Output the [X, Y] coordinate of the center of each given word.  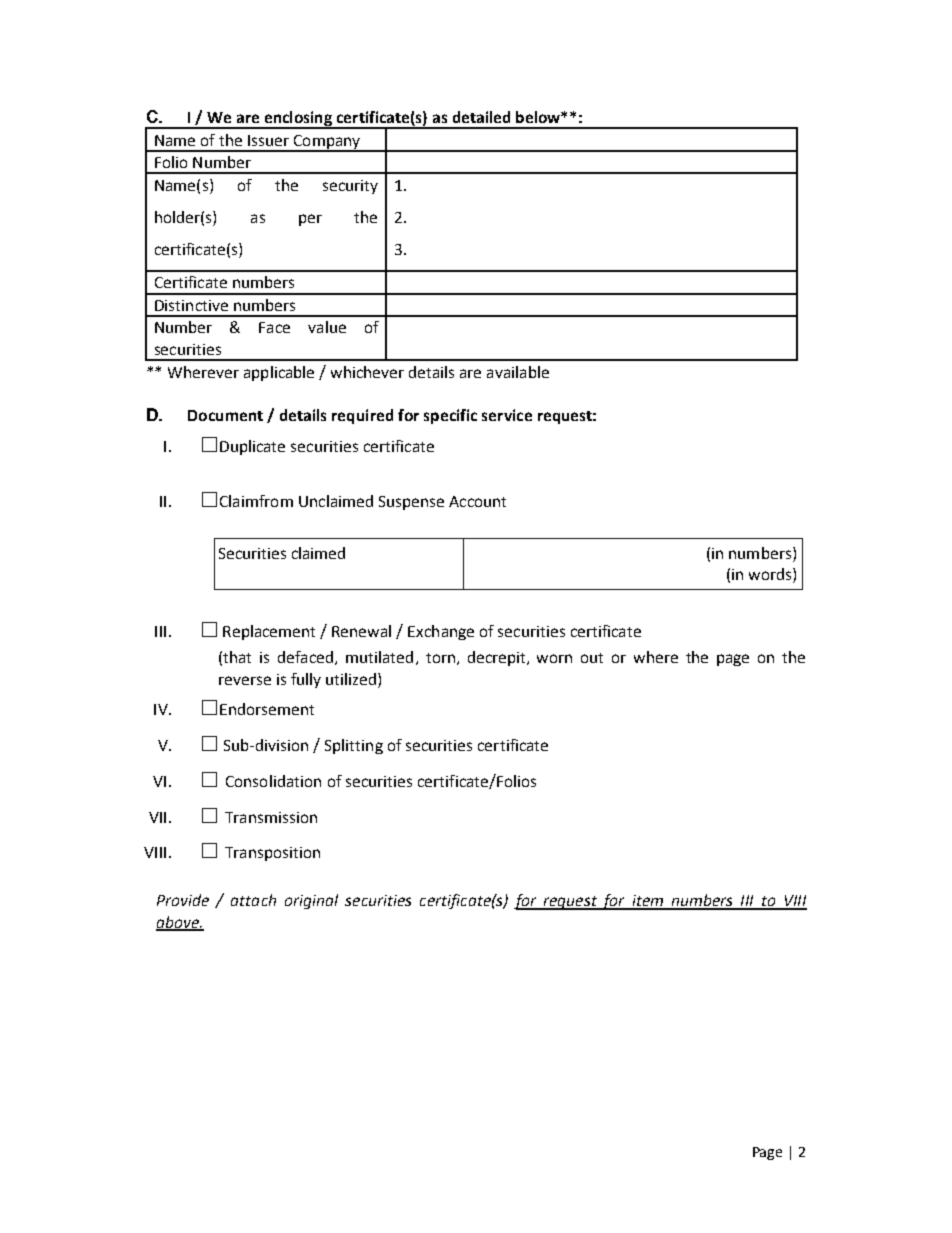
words [771, 575]
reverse [245, 680]
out [592, 658]
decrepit [498, 658]
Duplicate [252, 447]
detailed [481, 117]
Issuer [268, 140]
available [518, 372]
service [507, 415]
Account [477, 501]
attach [253, 900]
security [350, 187]
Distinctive [191, 305]
